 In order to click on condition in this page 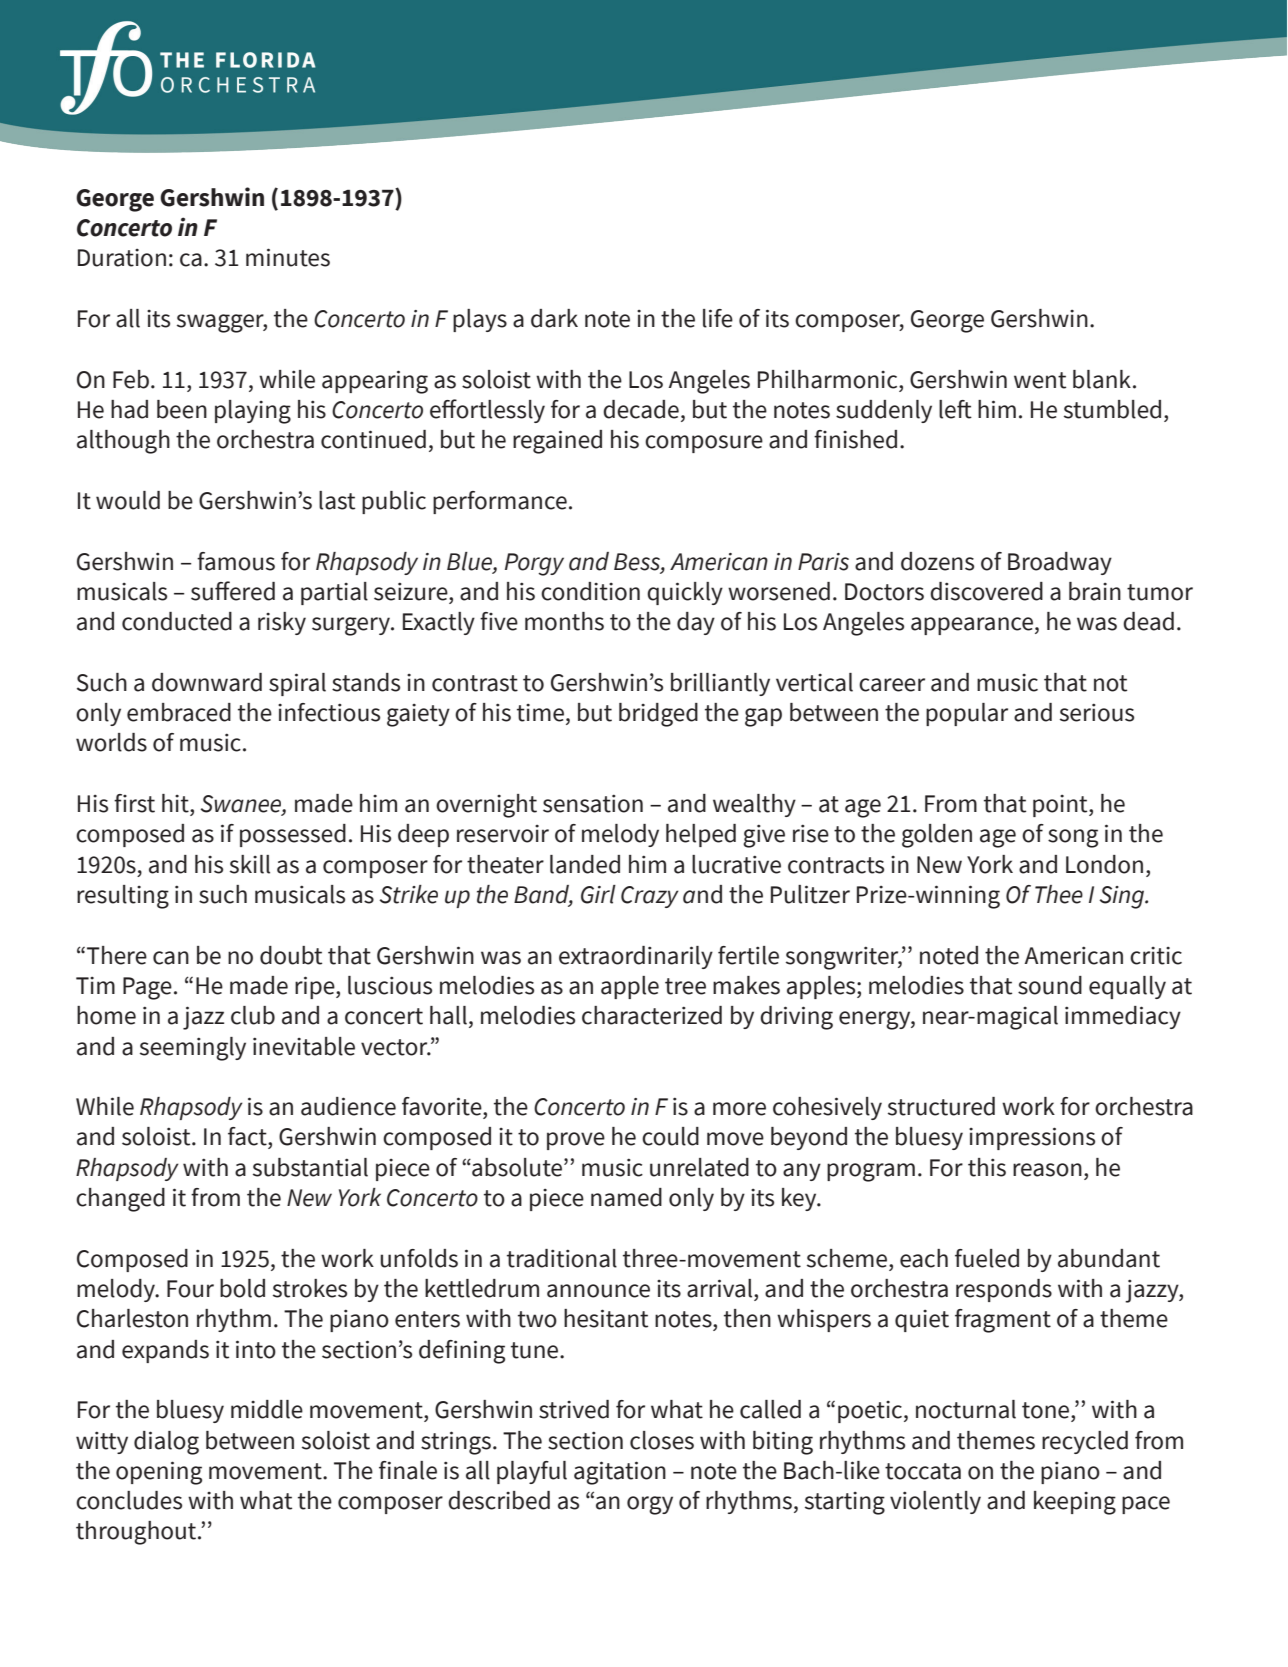, I will do `click(590, 591)`.
